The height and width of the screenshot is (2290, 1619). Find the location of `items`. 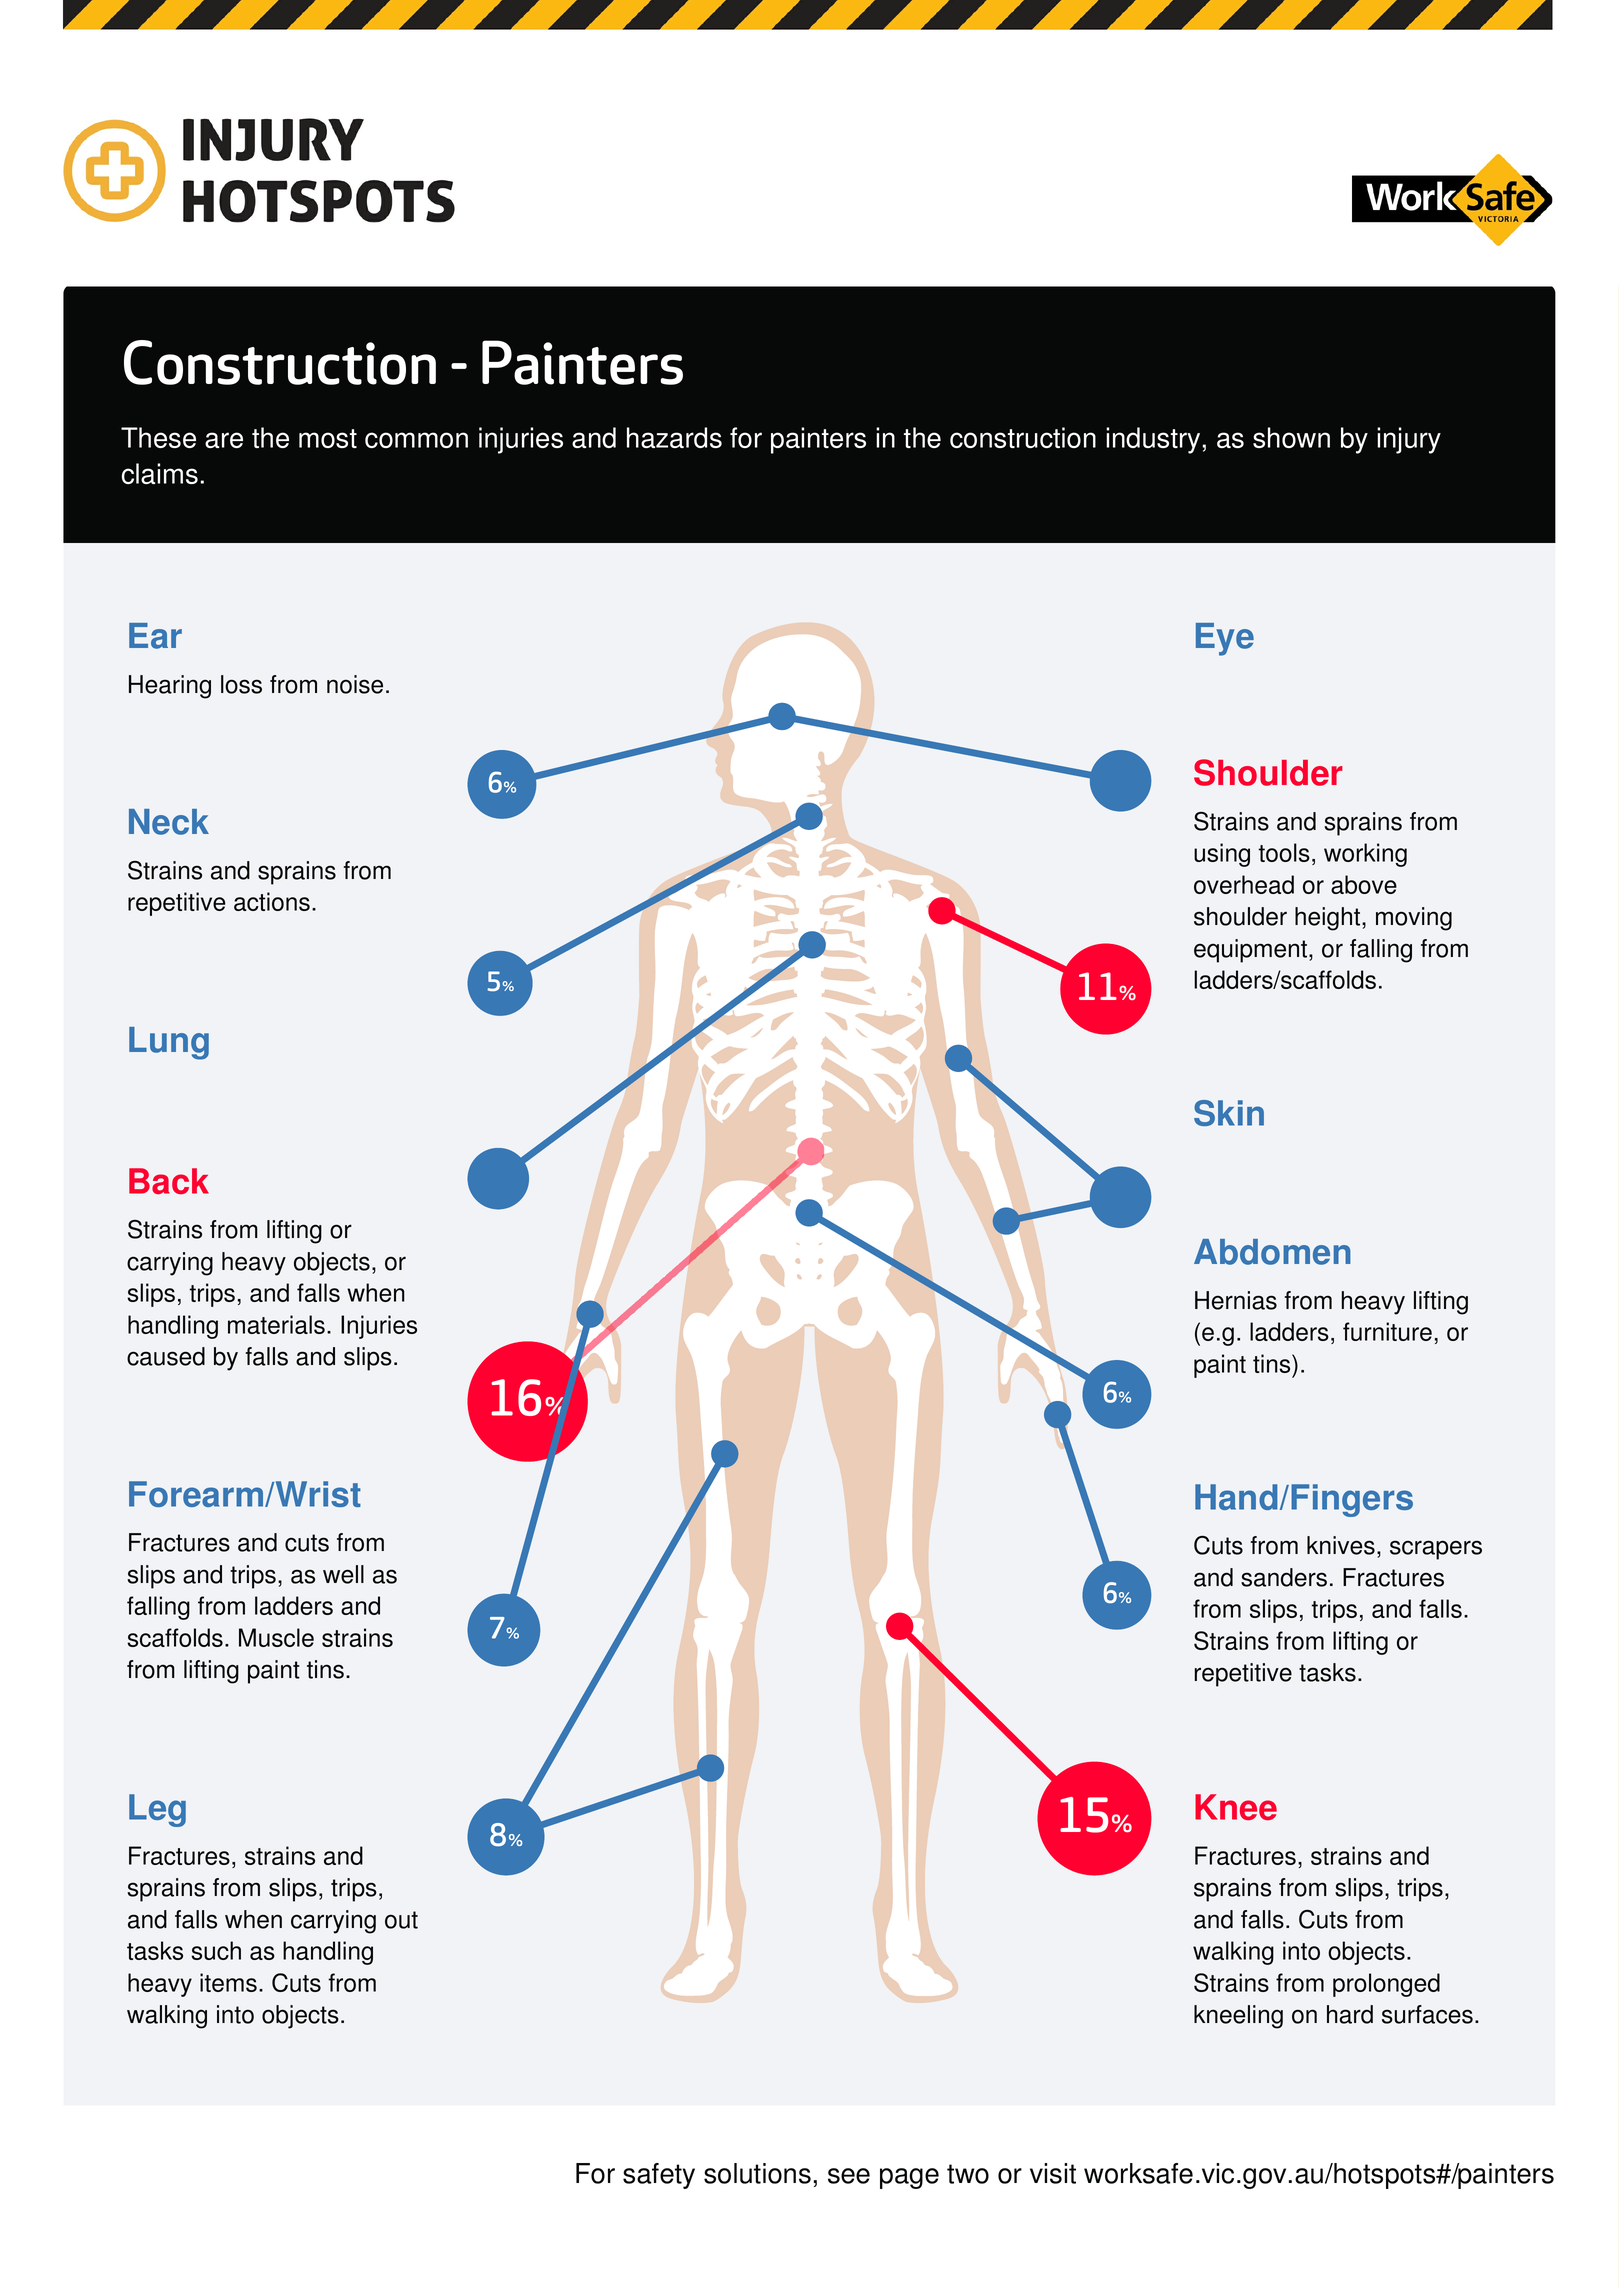

items is located at coordinates (228, 1982).
